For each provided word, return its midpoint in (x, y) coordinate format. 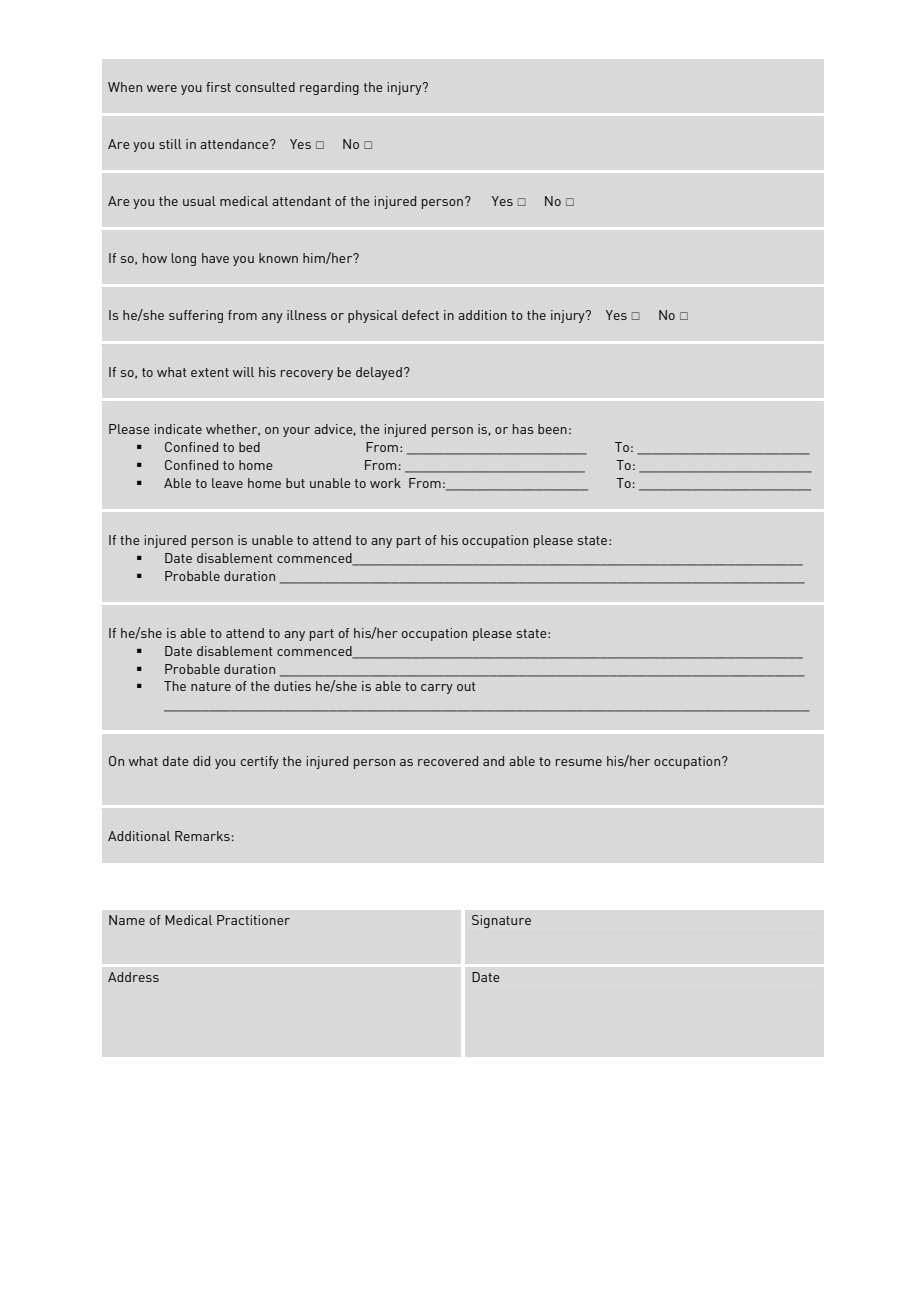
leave (227, 483)
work (385, 483)
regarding (329, 88)
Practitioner (253, 920)
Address (133, 977)
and (493, 761)
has (523, 429)
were (162, 88)
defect (420, 315)
